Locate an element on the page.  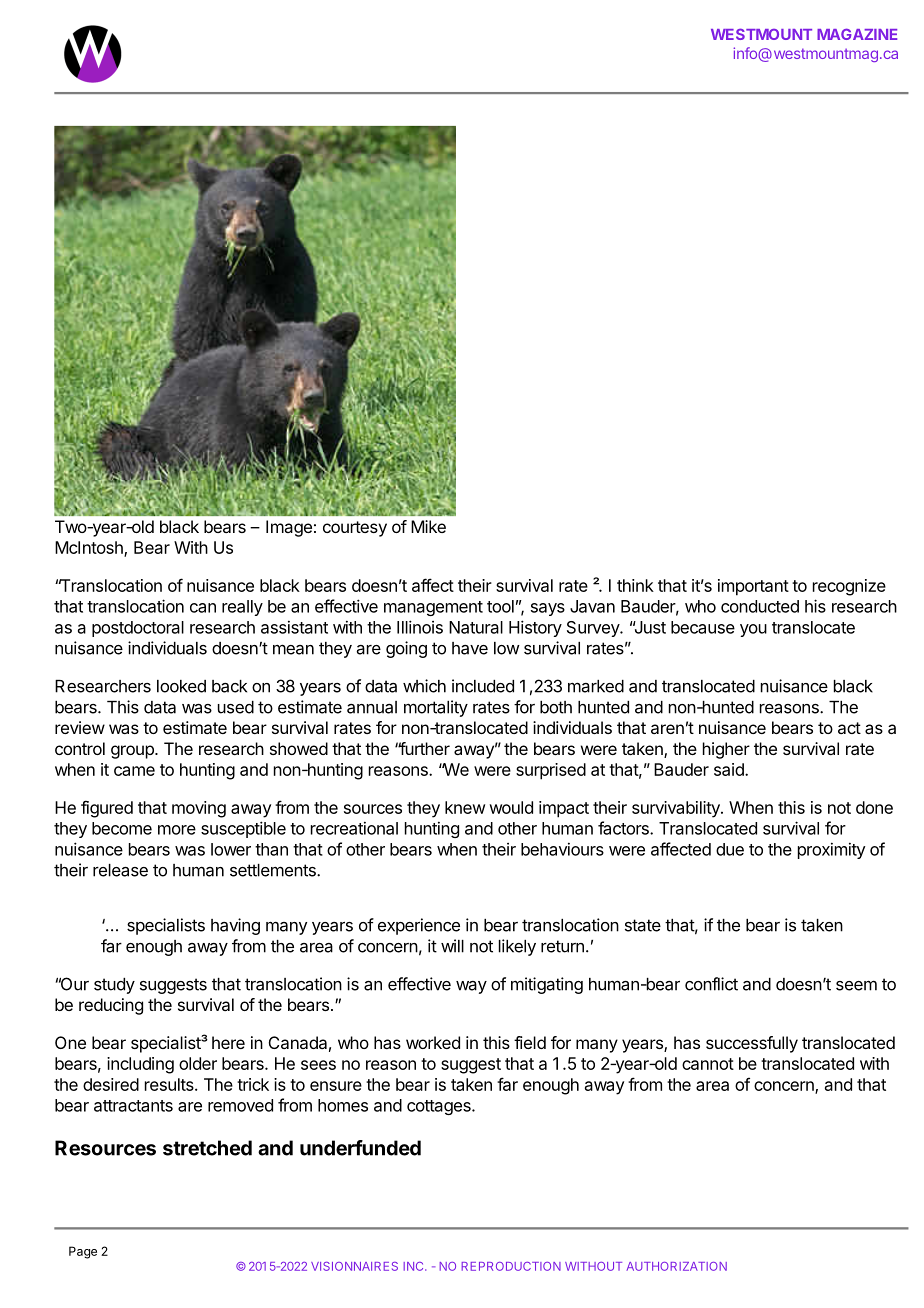
AUTHORIZATION is located at coordinates (676, 1266).
